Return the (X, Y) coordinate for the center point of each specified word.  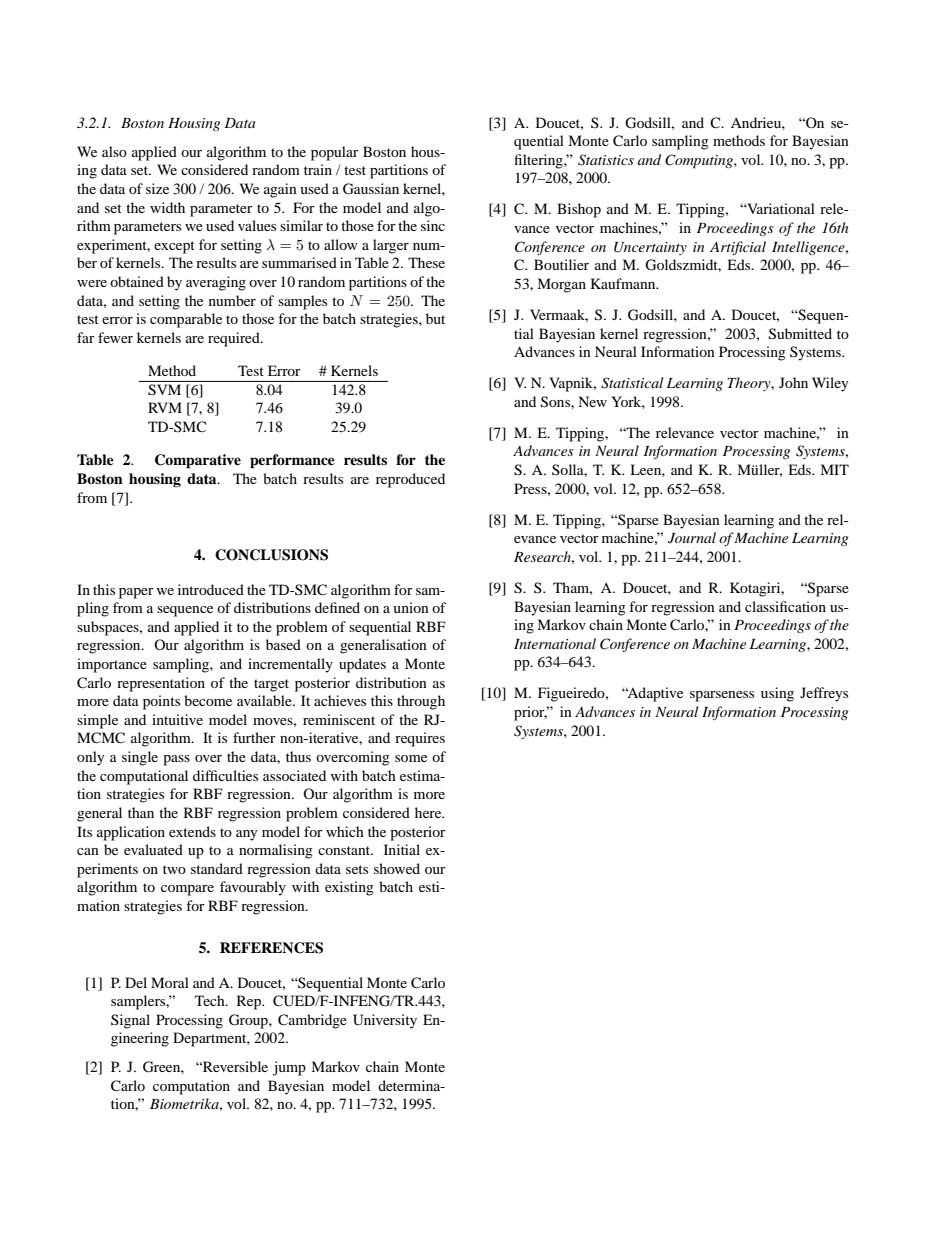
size (157, 188)
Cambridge (312, 1021)
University (385, 1021)
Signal (130, 1021)
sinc (433, 225)
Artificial (738, 248)
